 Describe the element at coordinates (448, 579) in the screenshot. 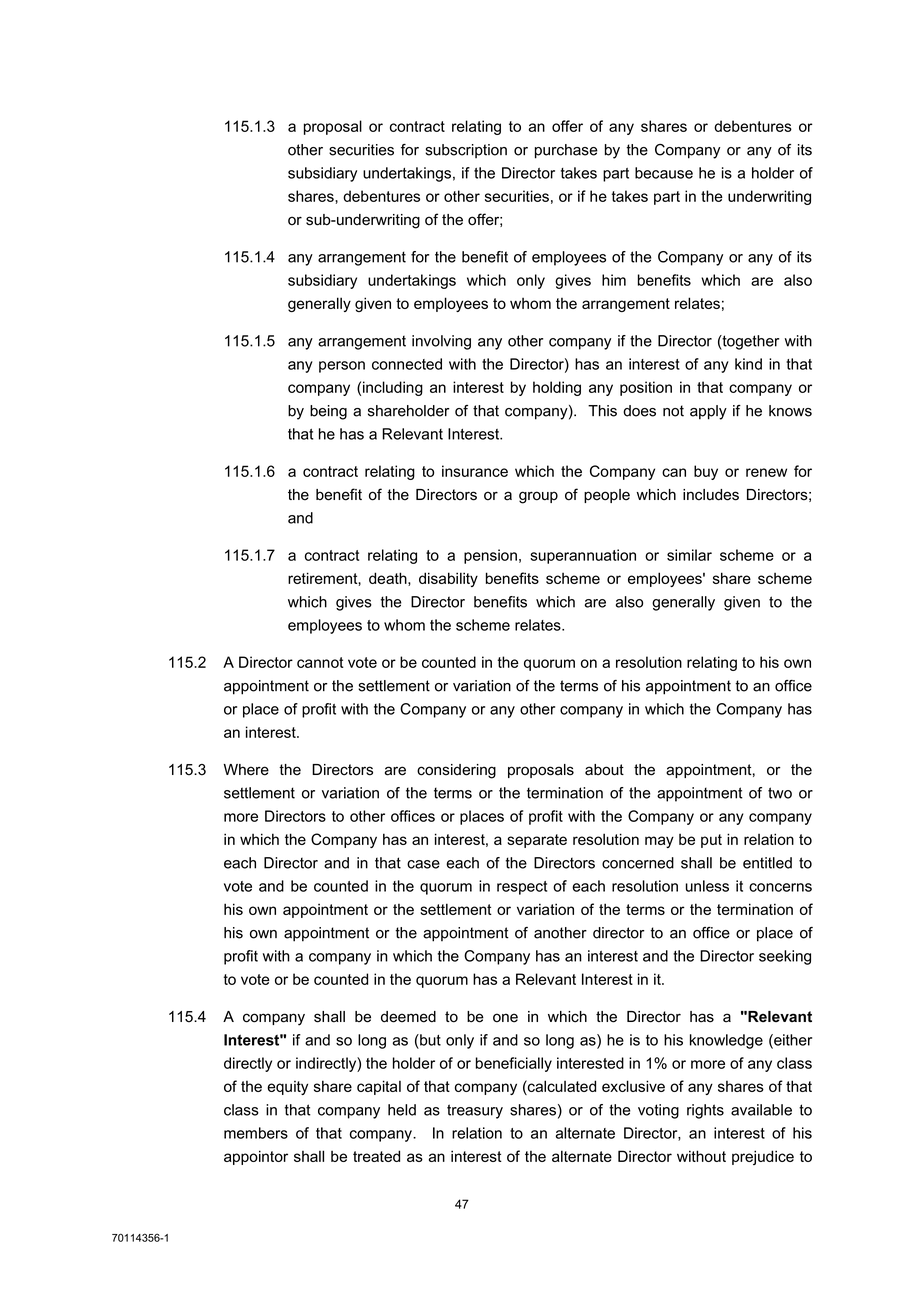

I see `disability` at that location.
